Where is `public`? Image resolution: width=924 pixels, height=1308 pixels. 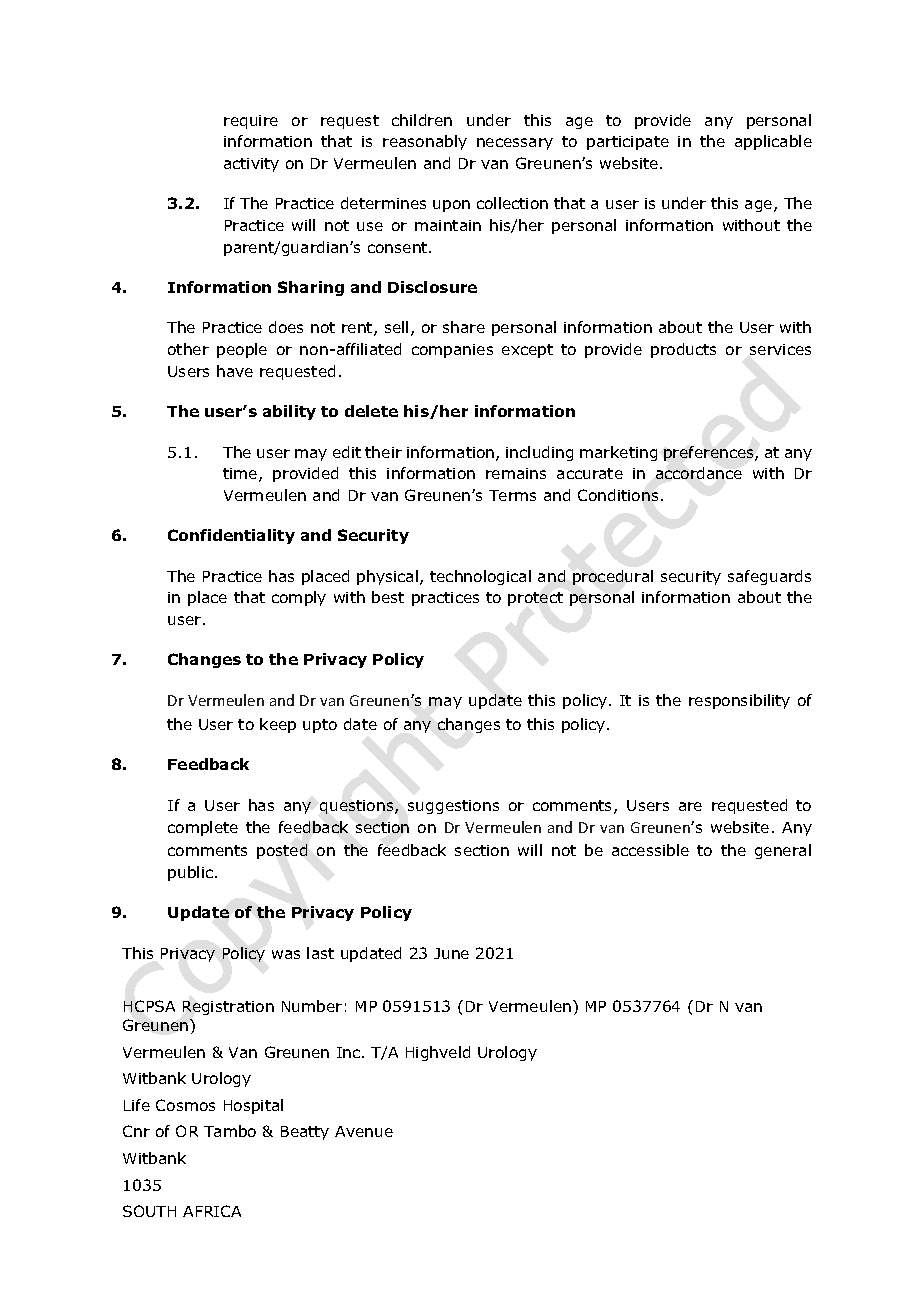 public is located at coordinates (190, 873).
